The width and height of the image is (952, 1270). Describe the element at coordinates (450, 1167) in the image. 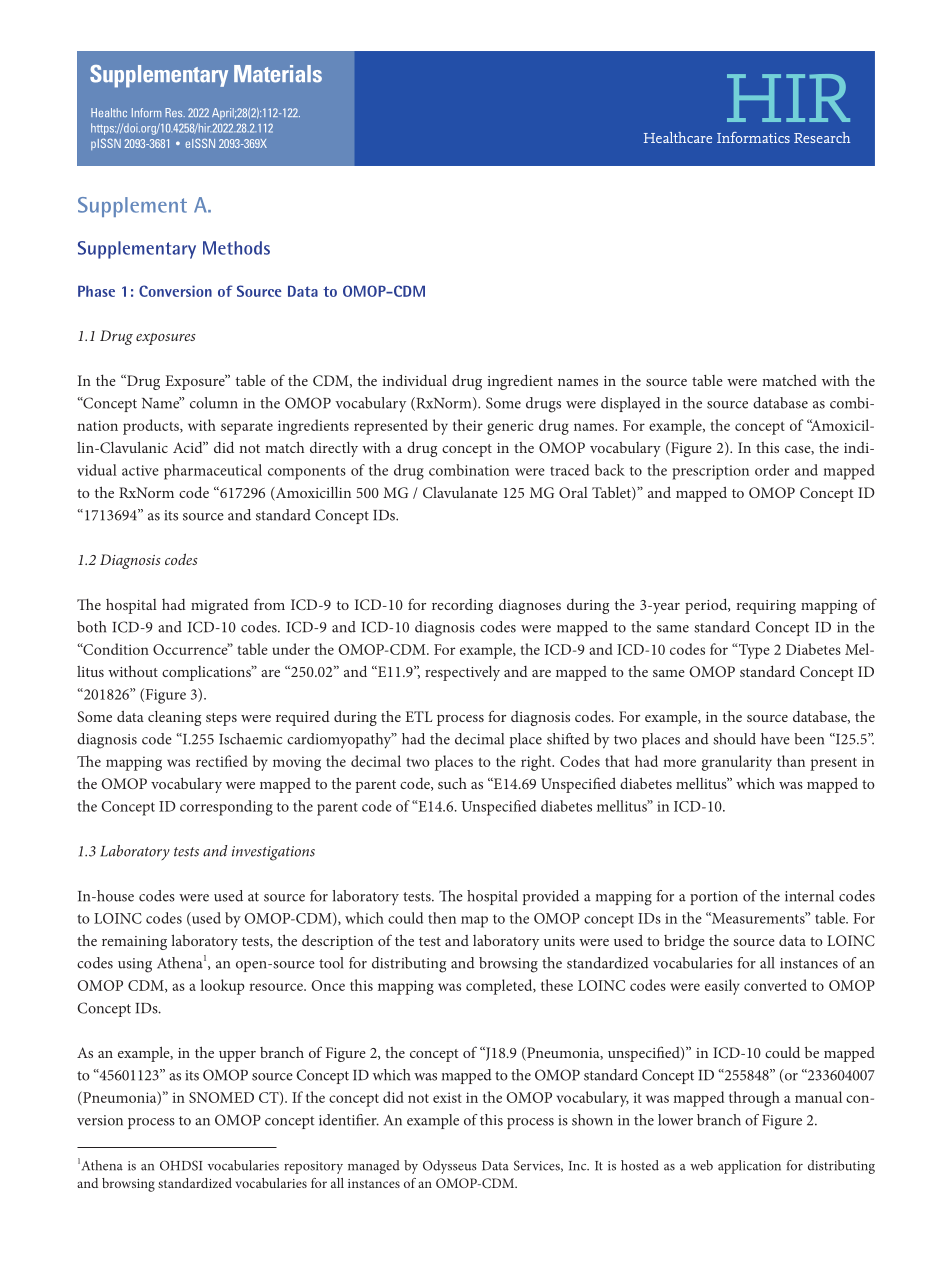

I see `Odysseus` at that location.
